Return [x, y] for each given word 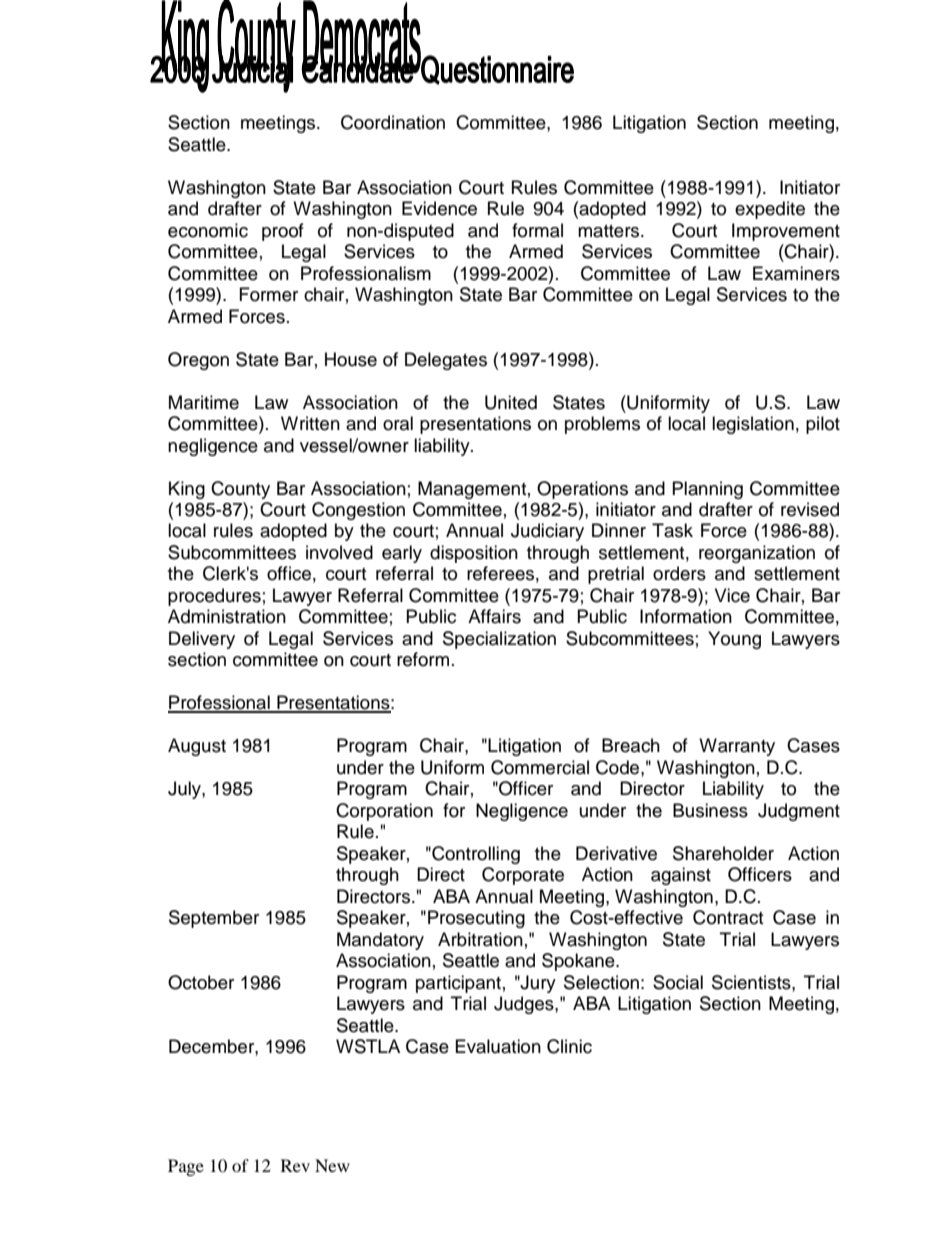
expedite [770, 210]
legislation [753, 425]
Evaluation [498, 1046]
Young [734, 640]
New [332, 1165]
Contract [728, 917]
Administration [227, 616]
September [214, 919]
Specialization [499, 640]
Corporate [523, 876]
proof [283, 232]
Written [310, 423]
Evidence [439, 208]
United [511, 402]
